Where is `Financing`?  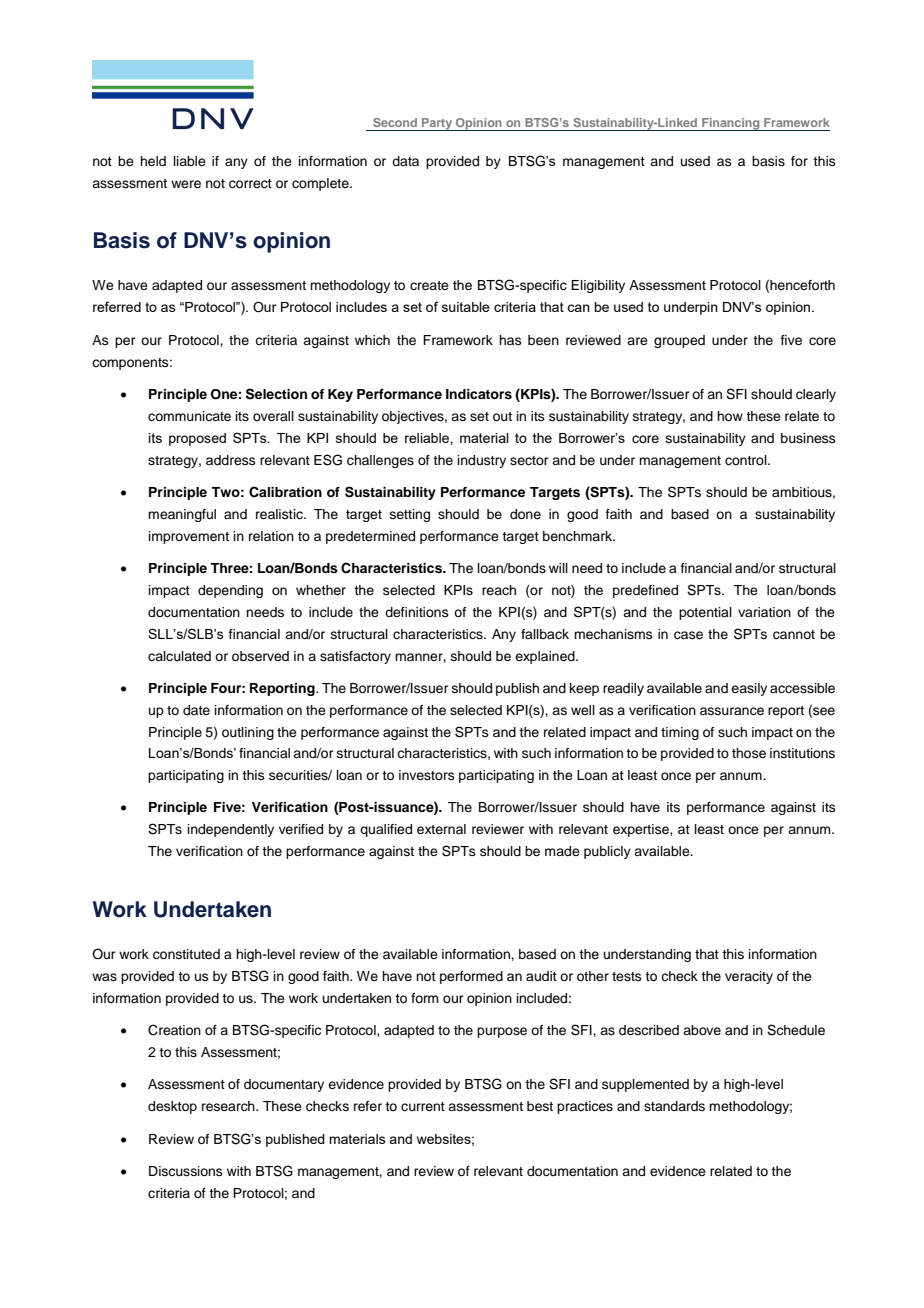
Financing is located at coordinates (731, 124).
